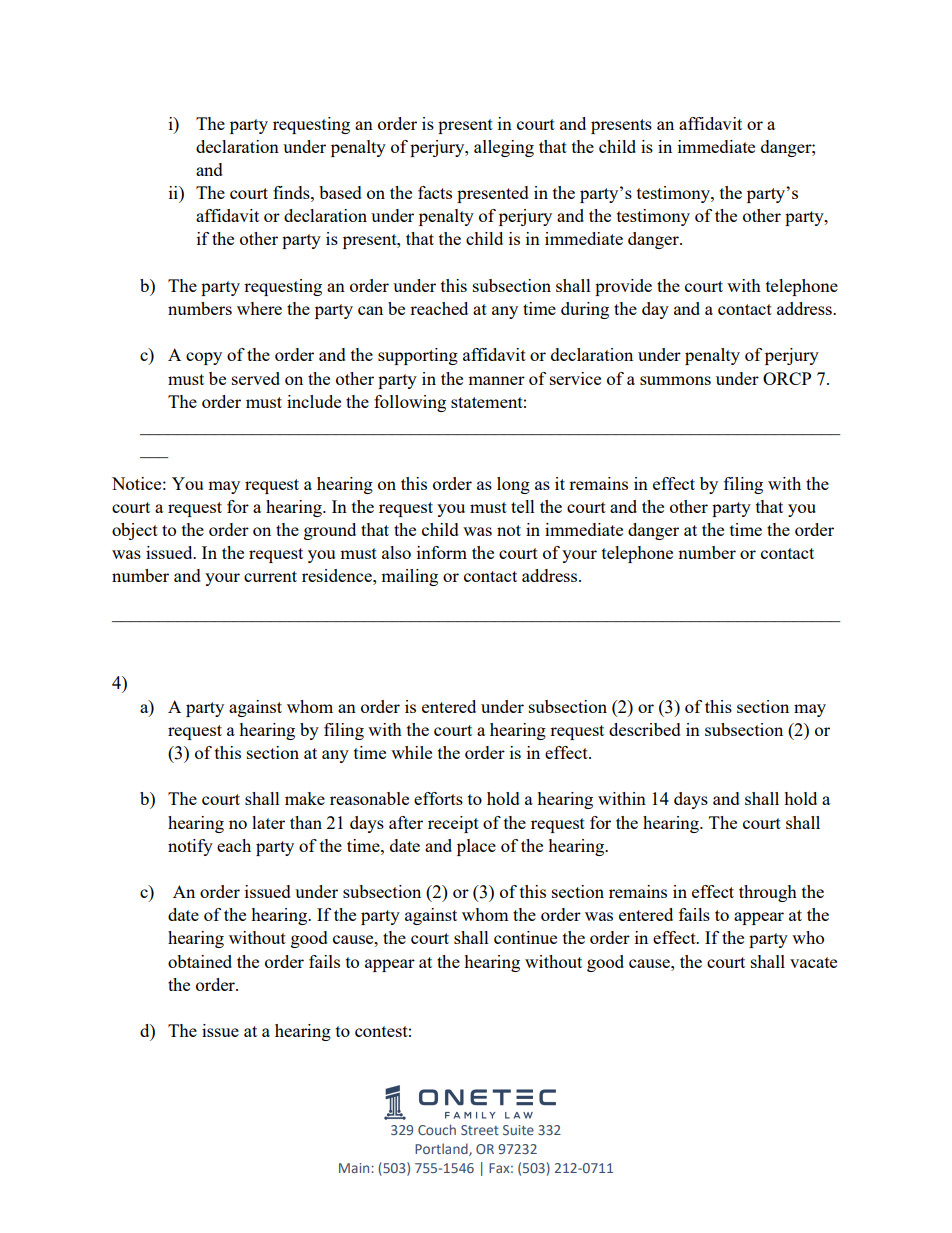 The width and height of the screenshot is (952, 1233). I want to click on based, so click(340, 192).
